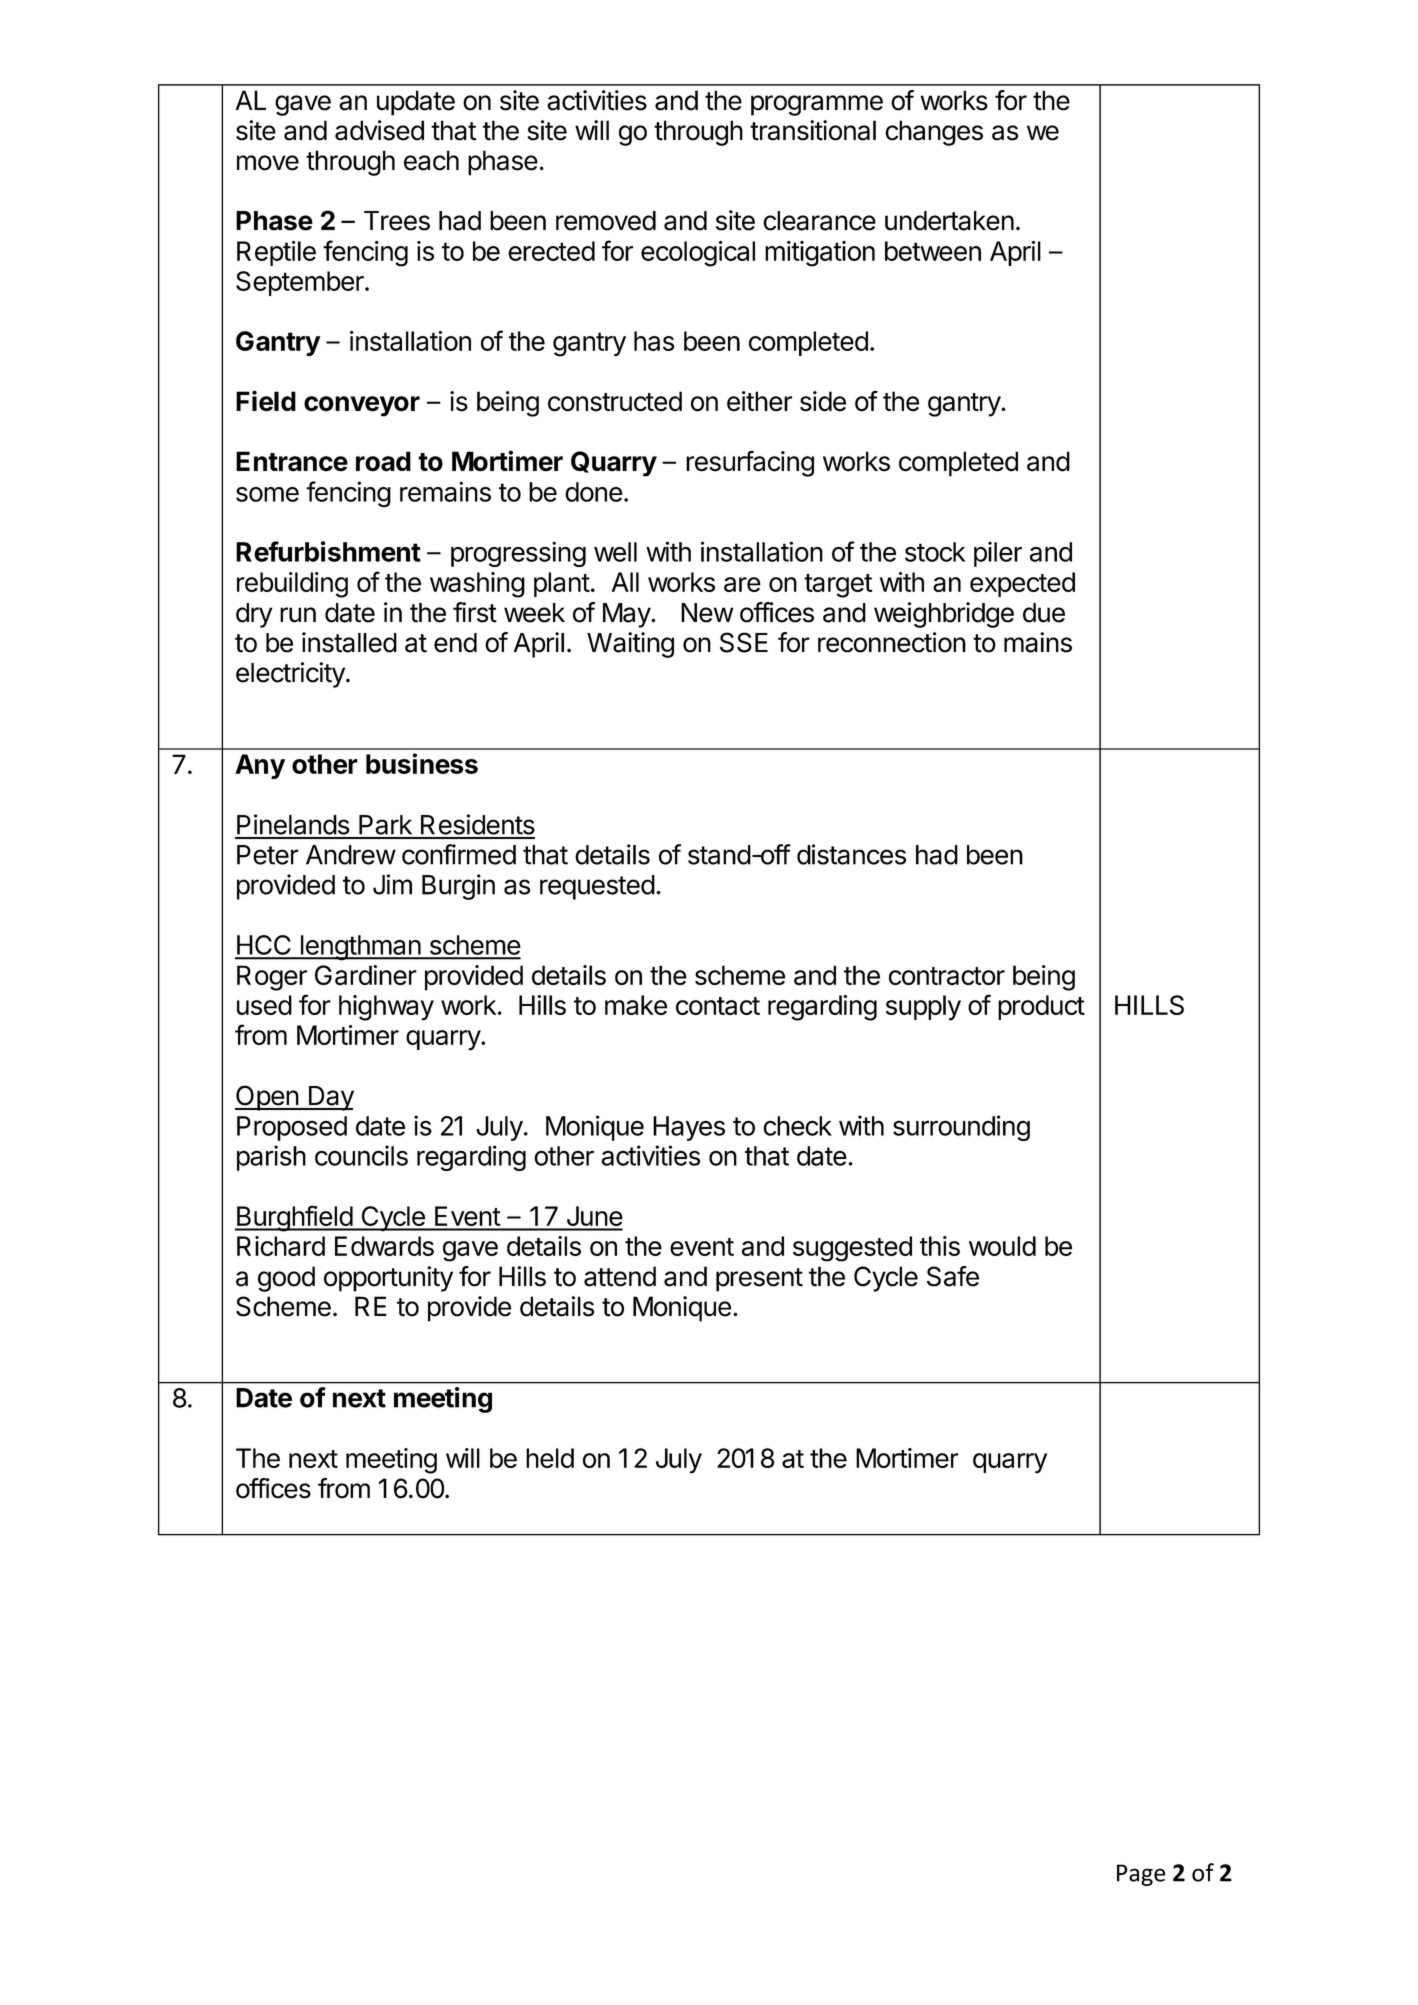 Image resolution: width=1418 pixels, height=2005 pixels. What do you see at coordinates (934, 133) in the screenshot?
I see `changes` at bounding box center [934, 133].
